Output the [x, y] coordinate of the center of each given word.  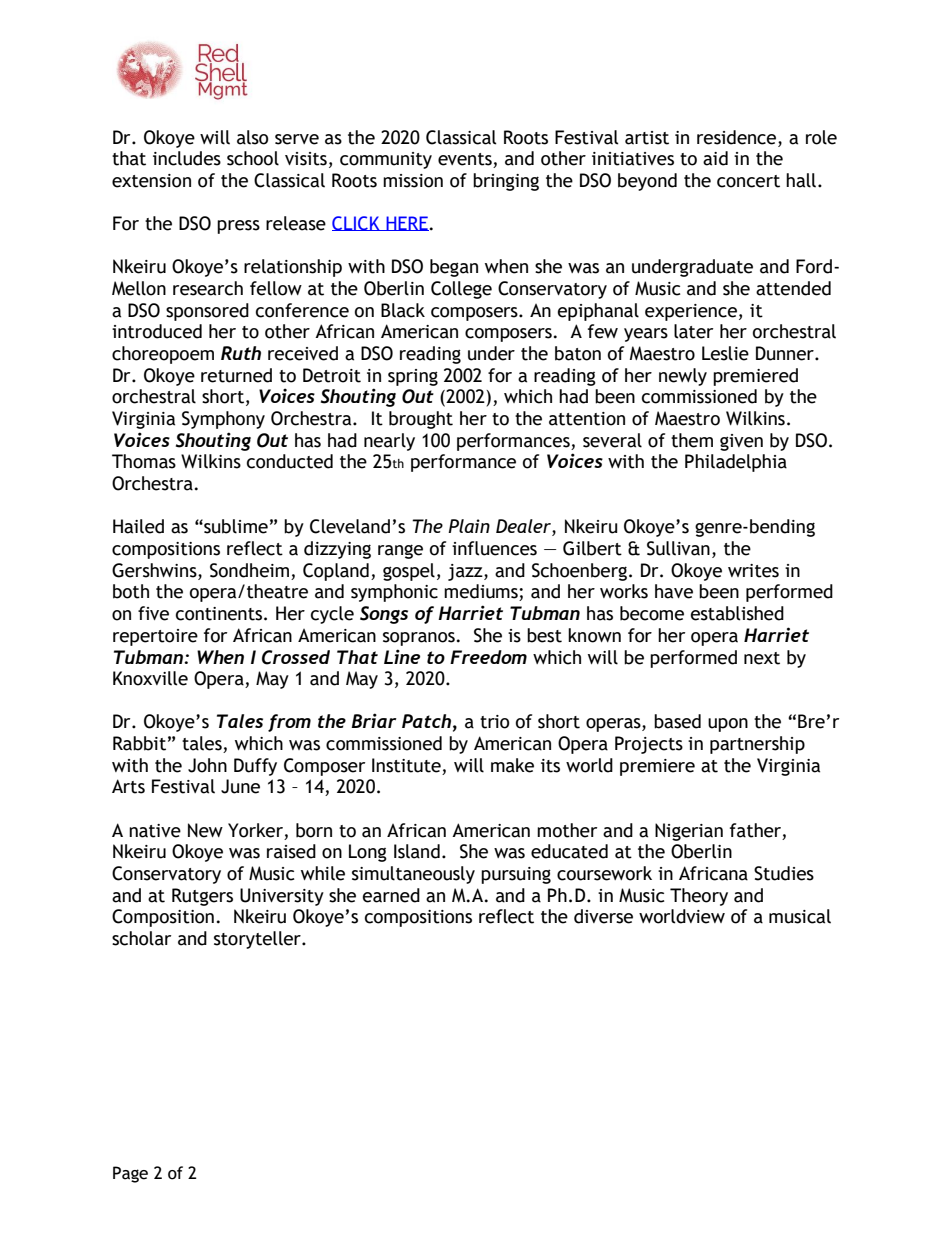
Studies [784, 873]
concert [748, 181]
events [466, 160]
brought [421, 420]
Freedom [488, 657]
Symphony [223, 420]
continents [220, 614]
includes [187, 158]
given [741, 442]
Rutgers [202, 897]
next [762, 658]
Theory [699, 897]
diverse [603, 916]
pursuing [516, 875]
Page [130, 1174]
